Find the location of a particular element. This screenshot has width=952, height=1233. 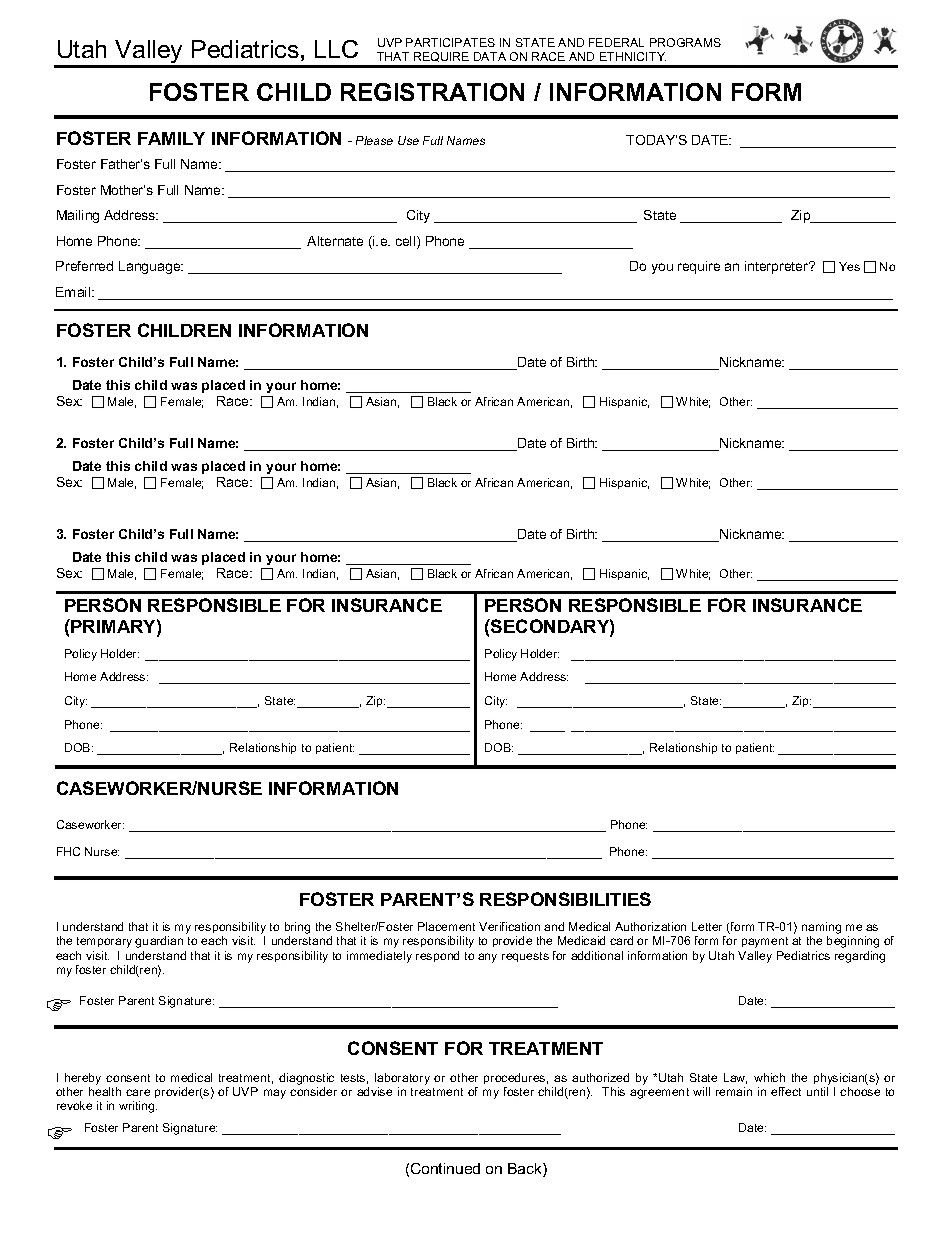

writing is located at coordinates (138, 1107).
